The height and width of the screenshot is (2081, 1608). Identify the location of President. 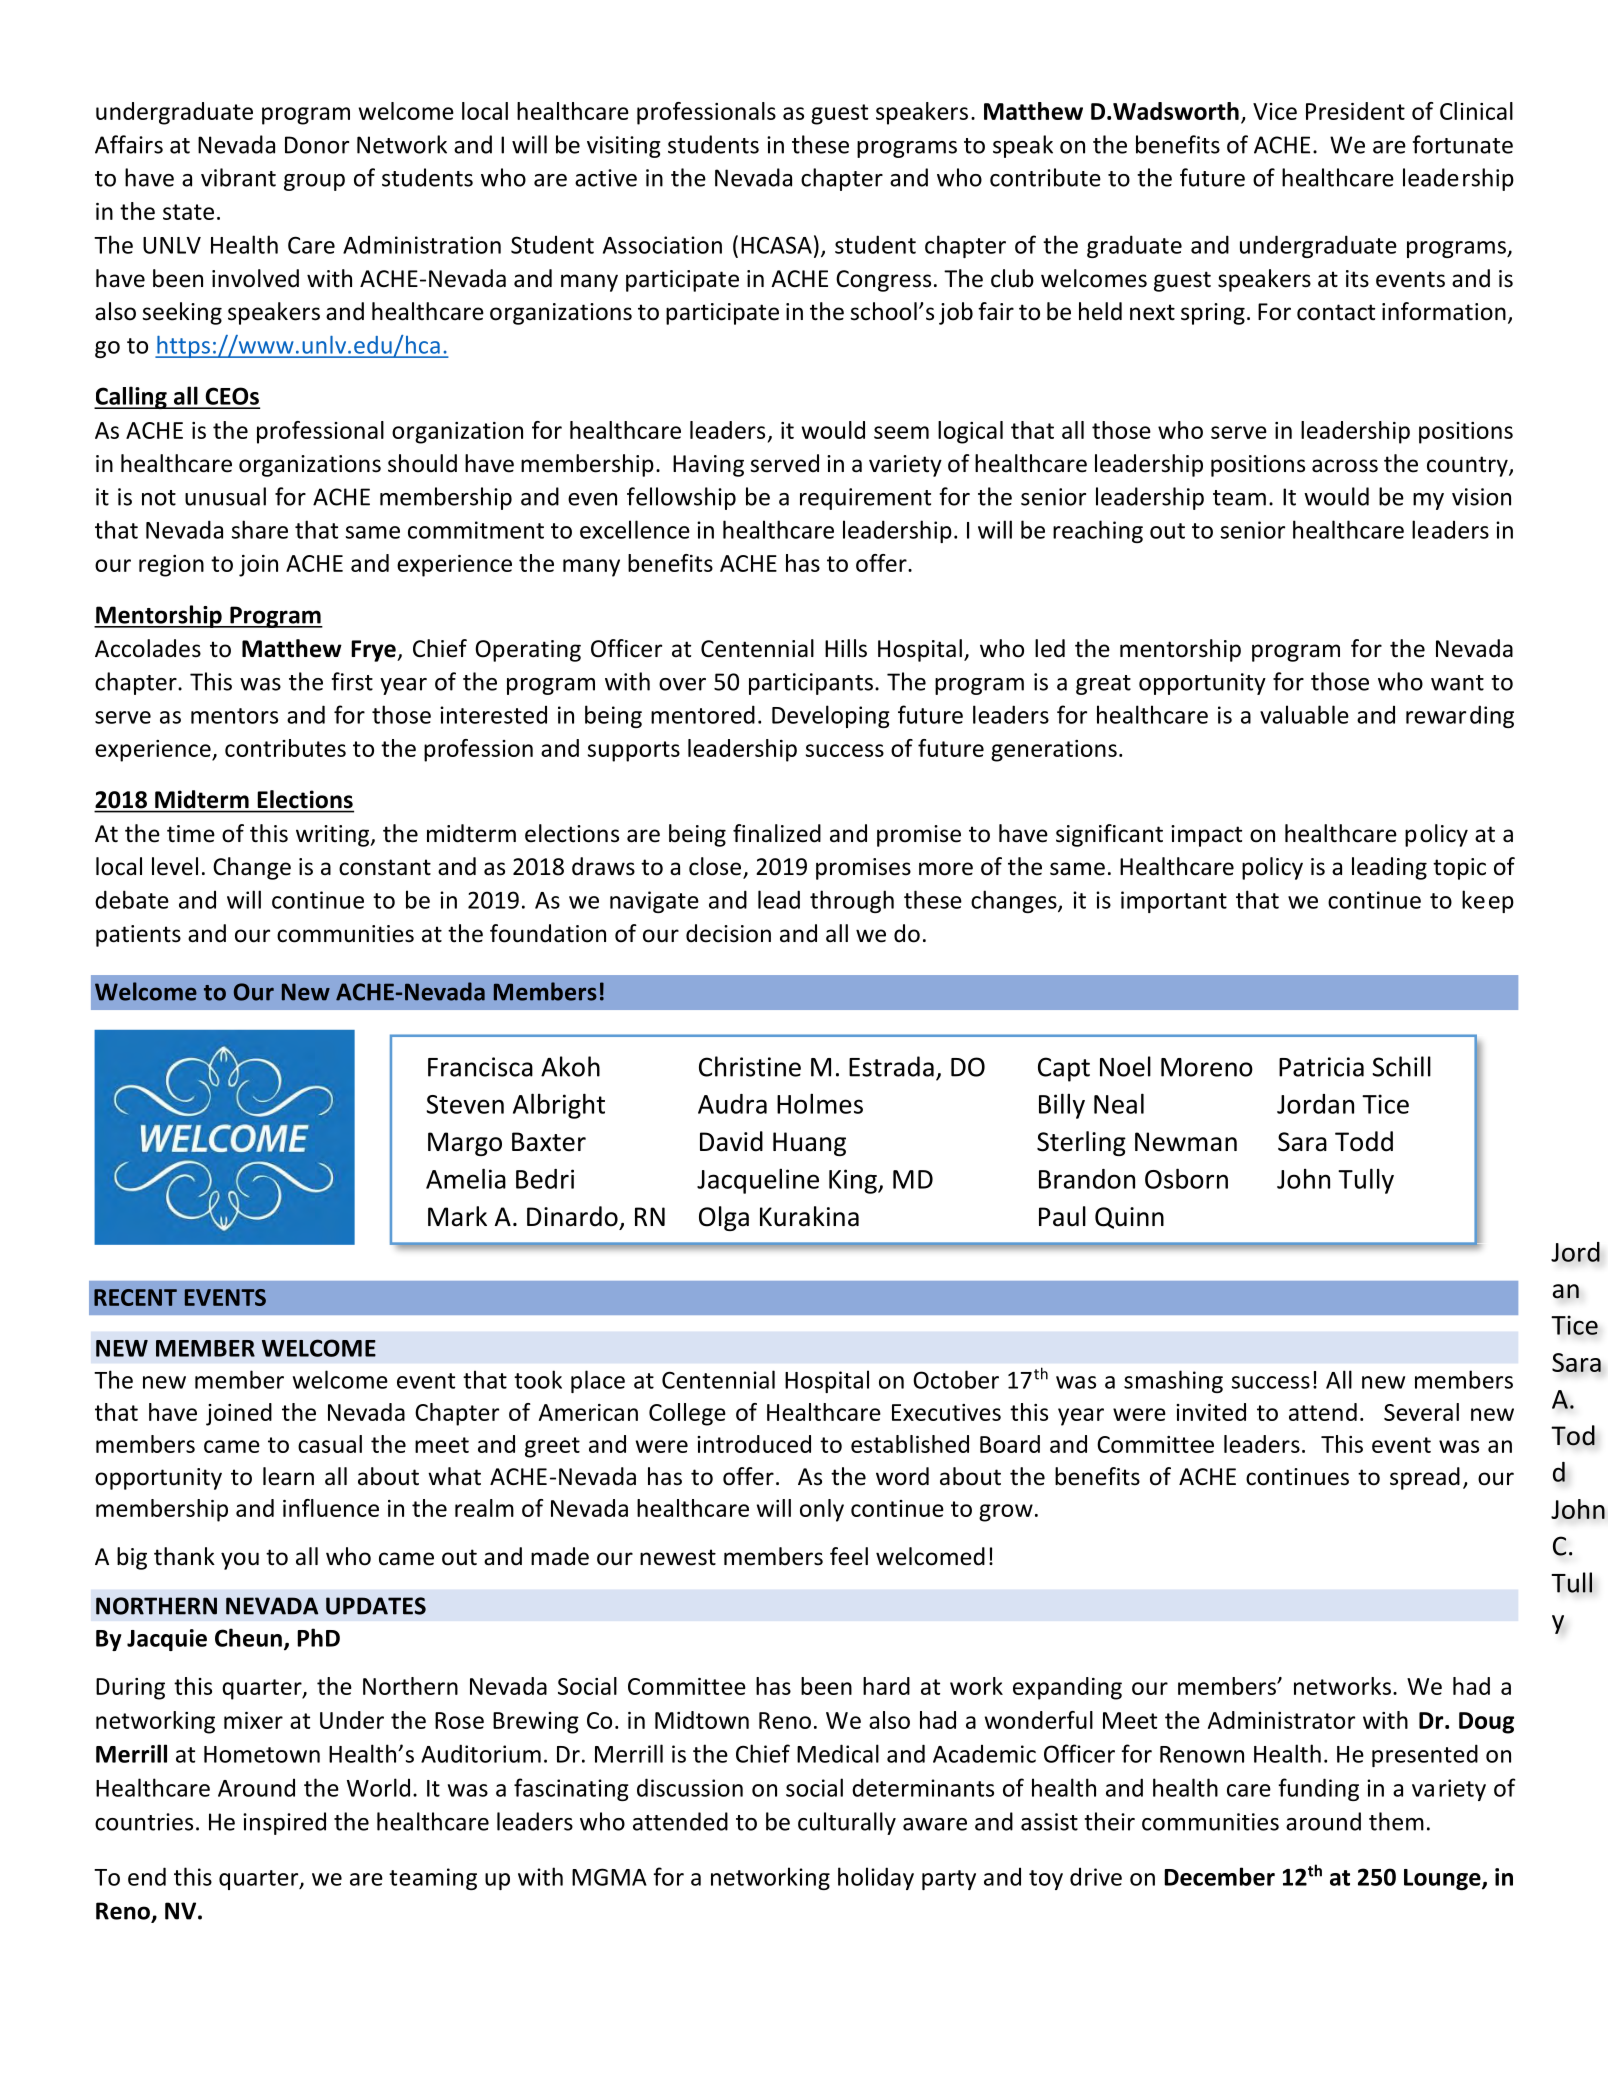
(1355, 111).
